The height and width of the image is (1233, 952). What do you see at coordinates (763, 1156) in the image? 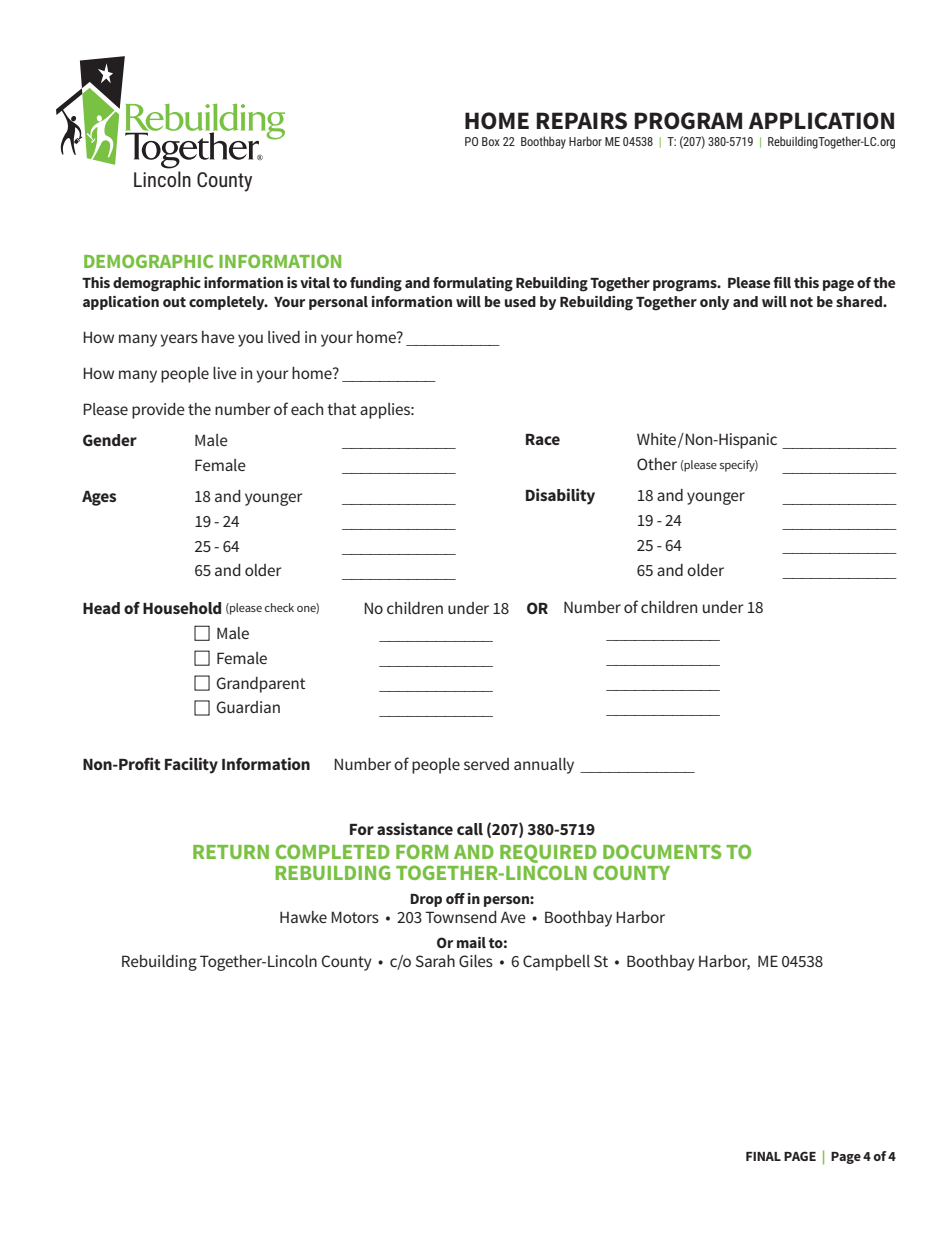
I see `FINAL` at bounding box center [763, 1156].
